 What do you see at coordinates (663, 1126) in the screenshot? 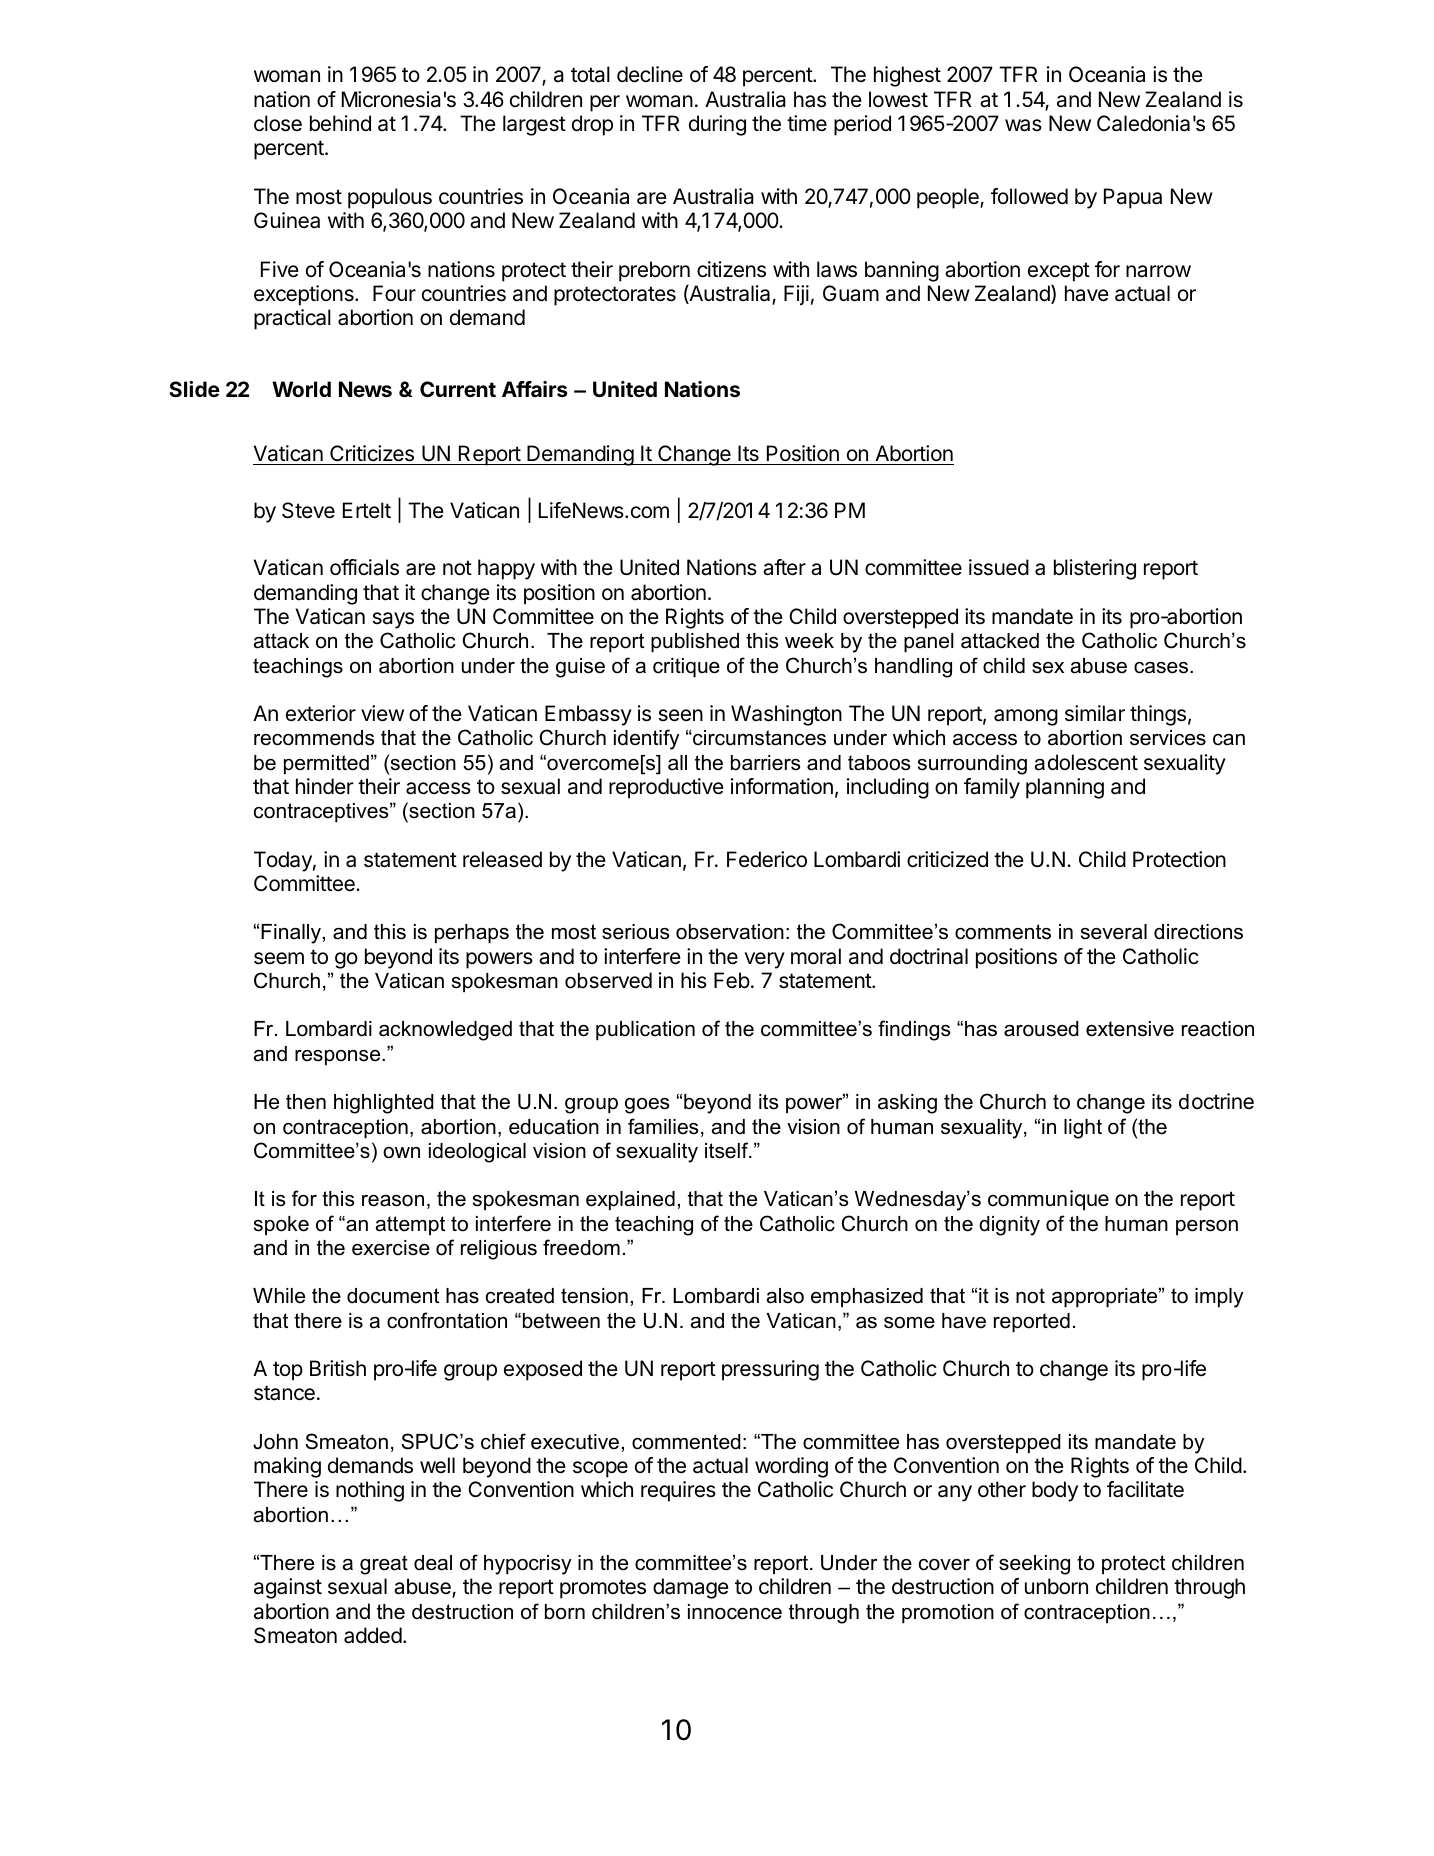
I see `families` at bounding box center [663, 1126].
